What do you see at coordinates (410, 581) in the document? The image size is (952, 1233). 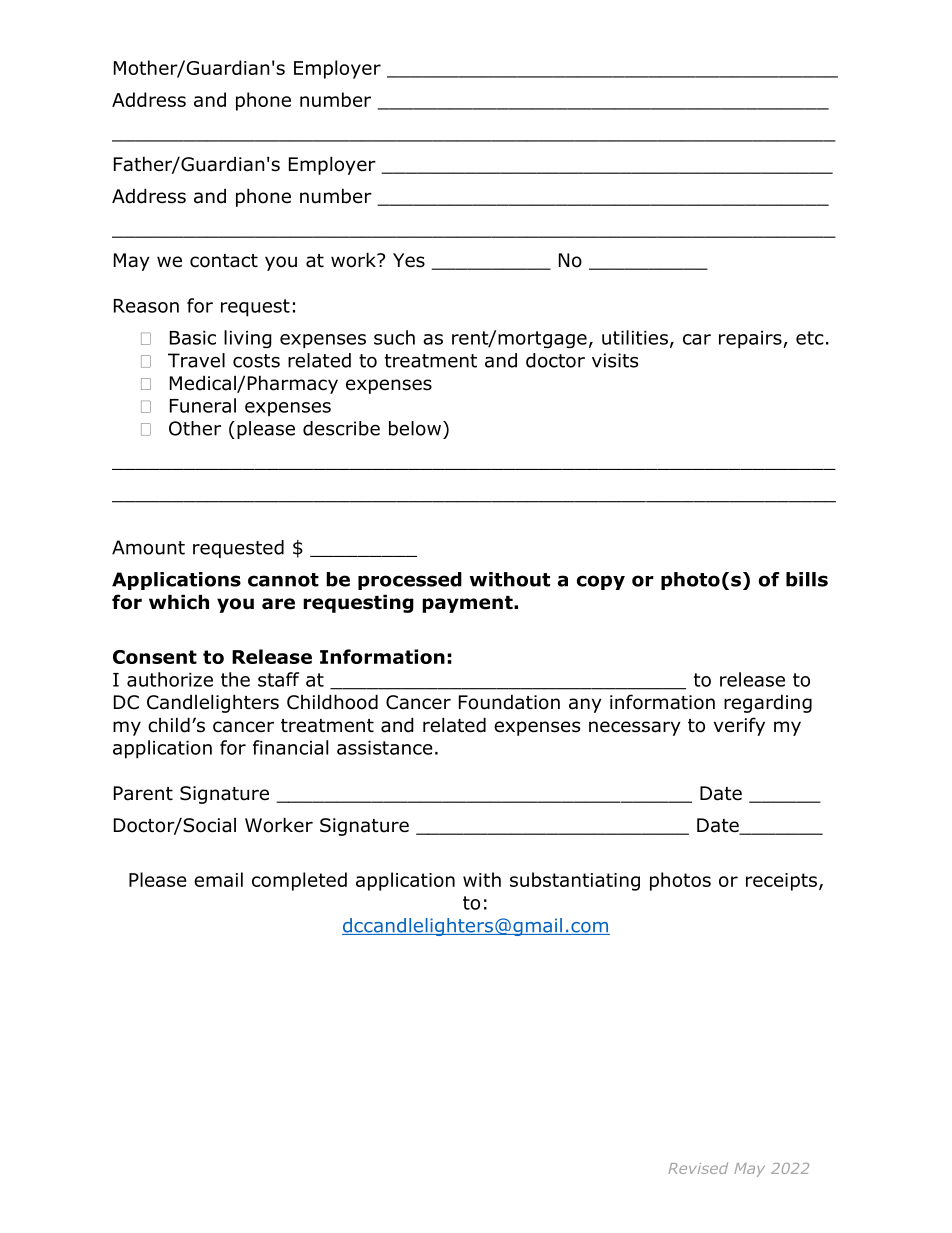 I see `processed` at bounding box center [410, 581].
